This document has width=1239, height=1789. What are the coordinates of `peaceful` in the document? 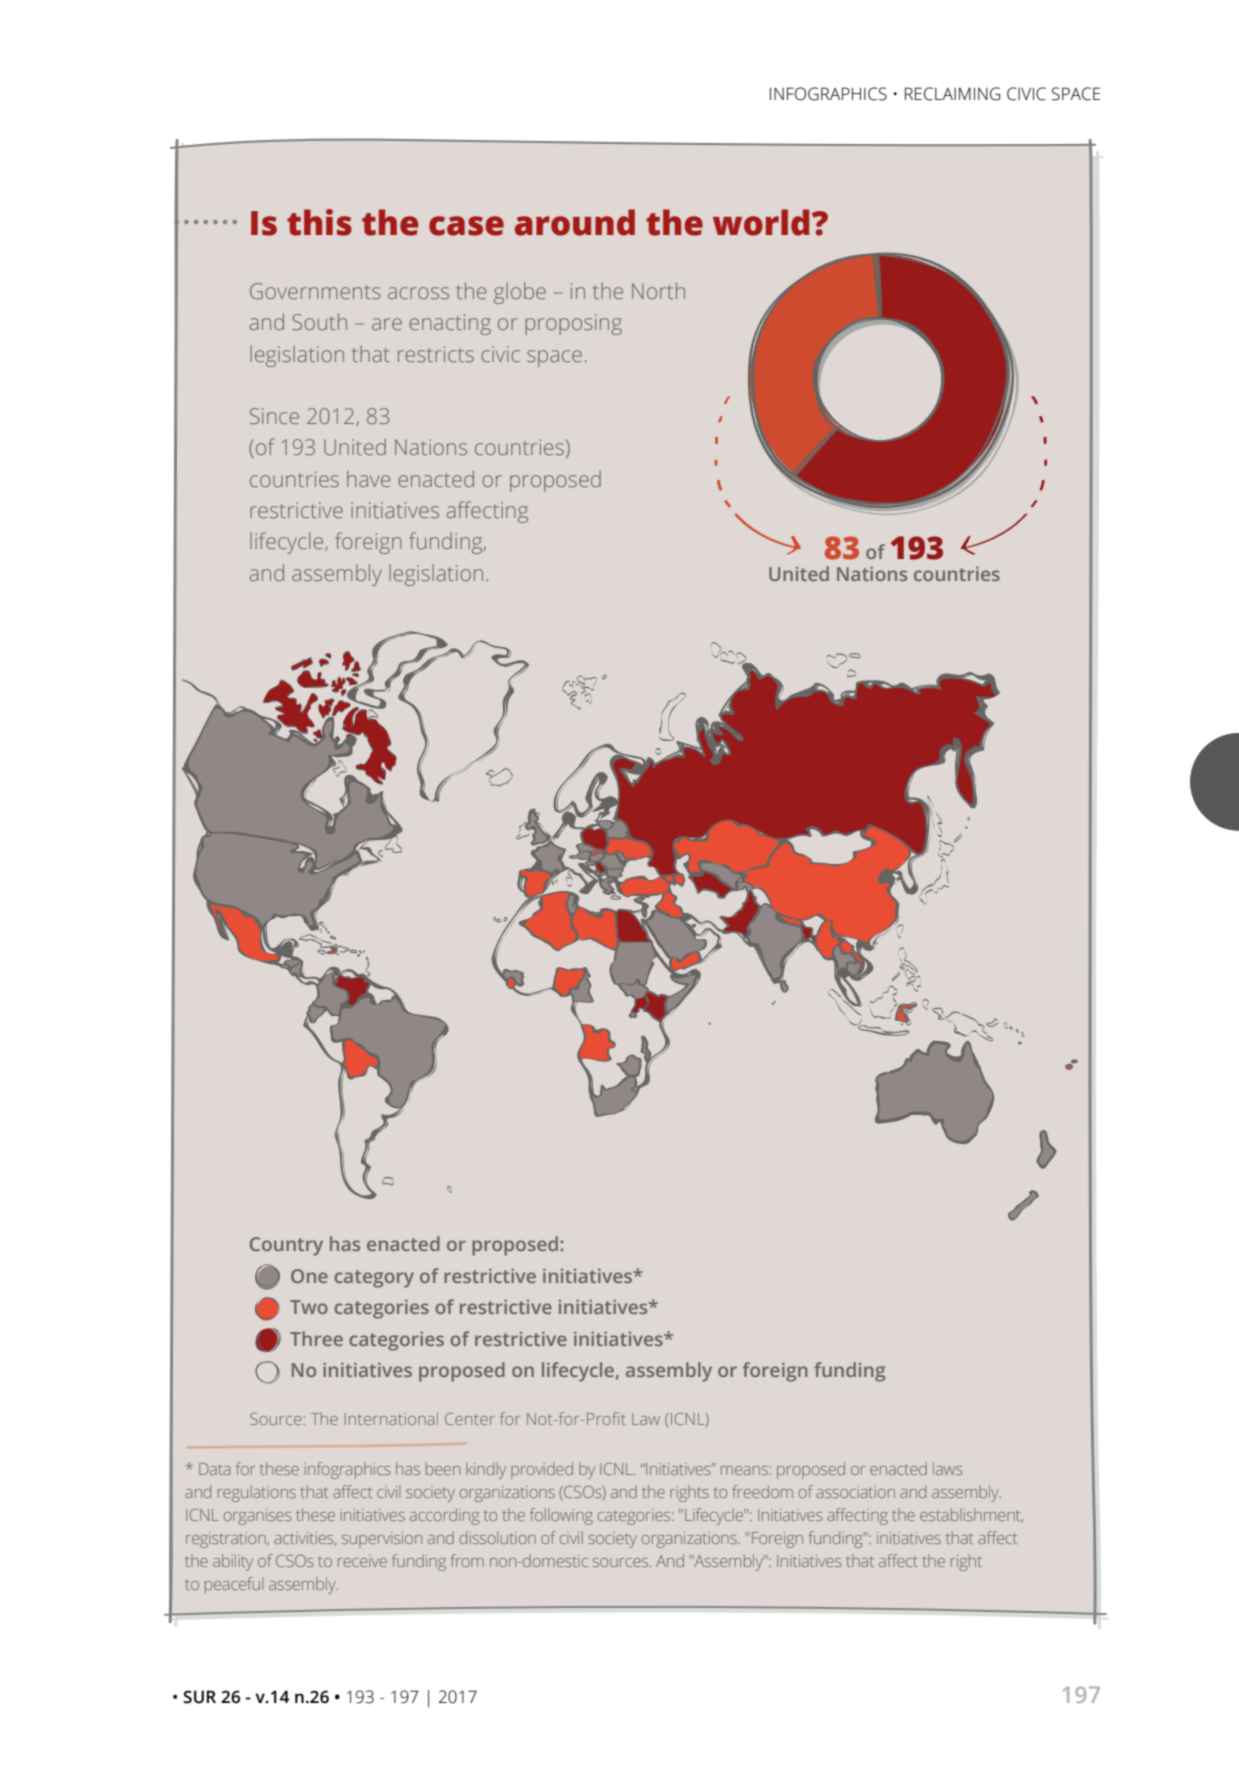 It's located at (234, 1585).
